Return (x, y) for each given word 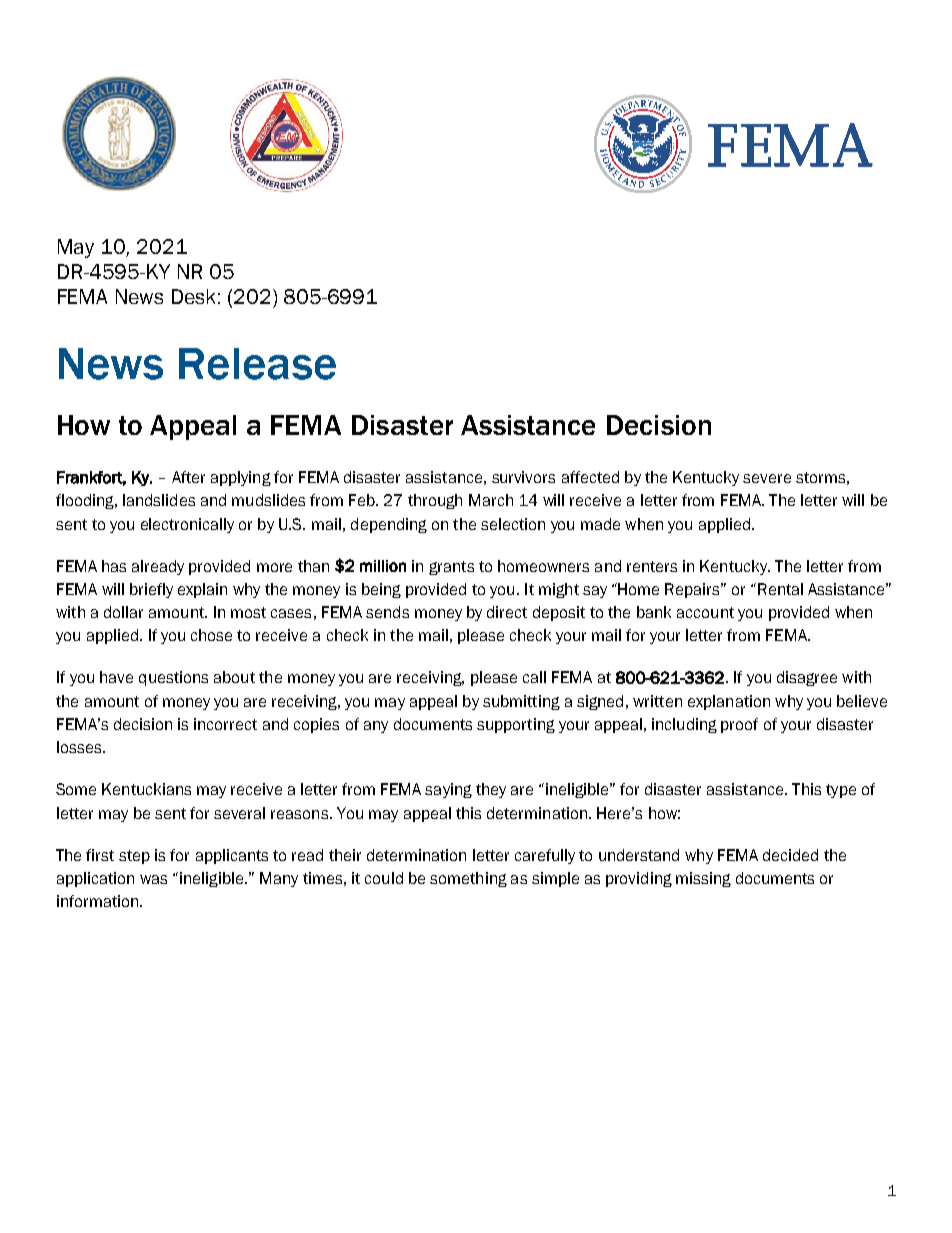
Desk (193, 296)
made (600, 524)
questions (173, 678)
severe (767, 478)
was (153, 879)
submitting (521, 702)
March (491, 500)
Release (257, 364)
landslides (159, 500)
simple (555, 879)
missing (703, 879)
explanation (729, 702)
